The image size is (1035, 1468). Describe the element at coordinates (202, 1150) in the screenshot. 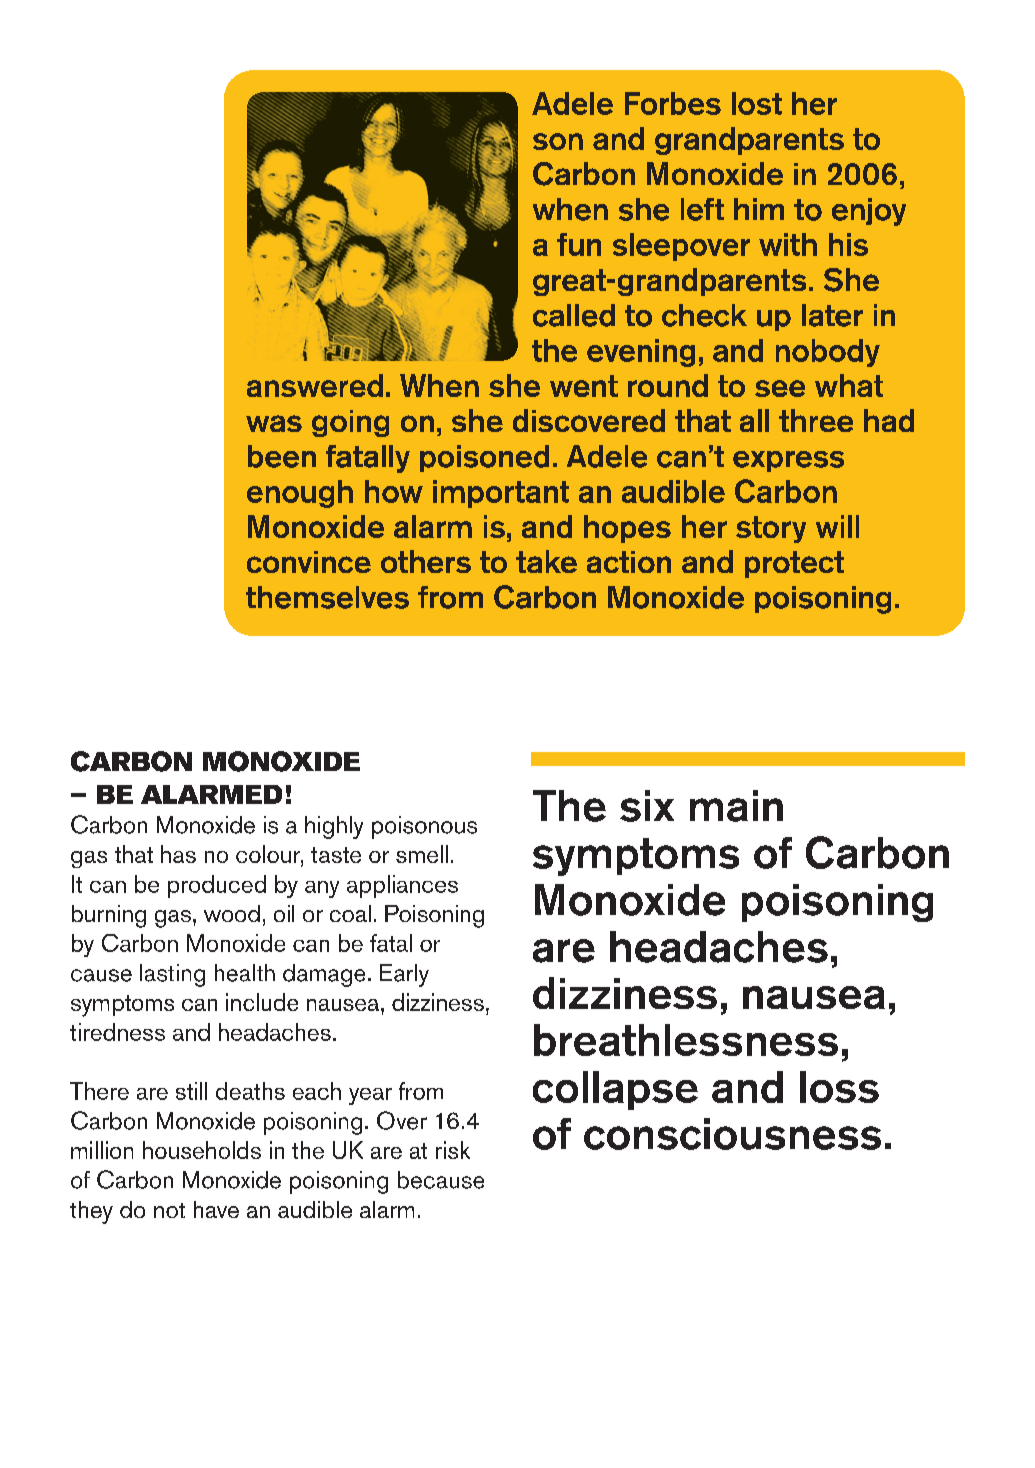

I see `households` at that location.
